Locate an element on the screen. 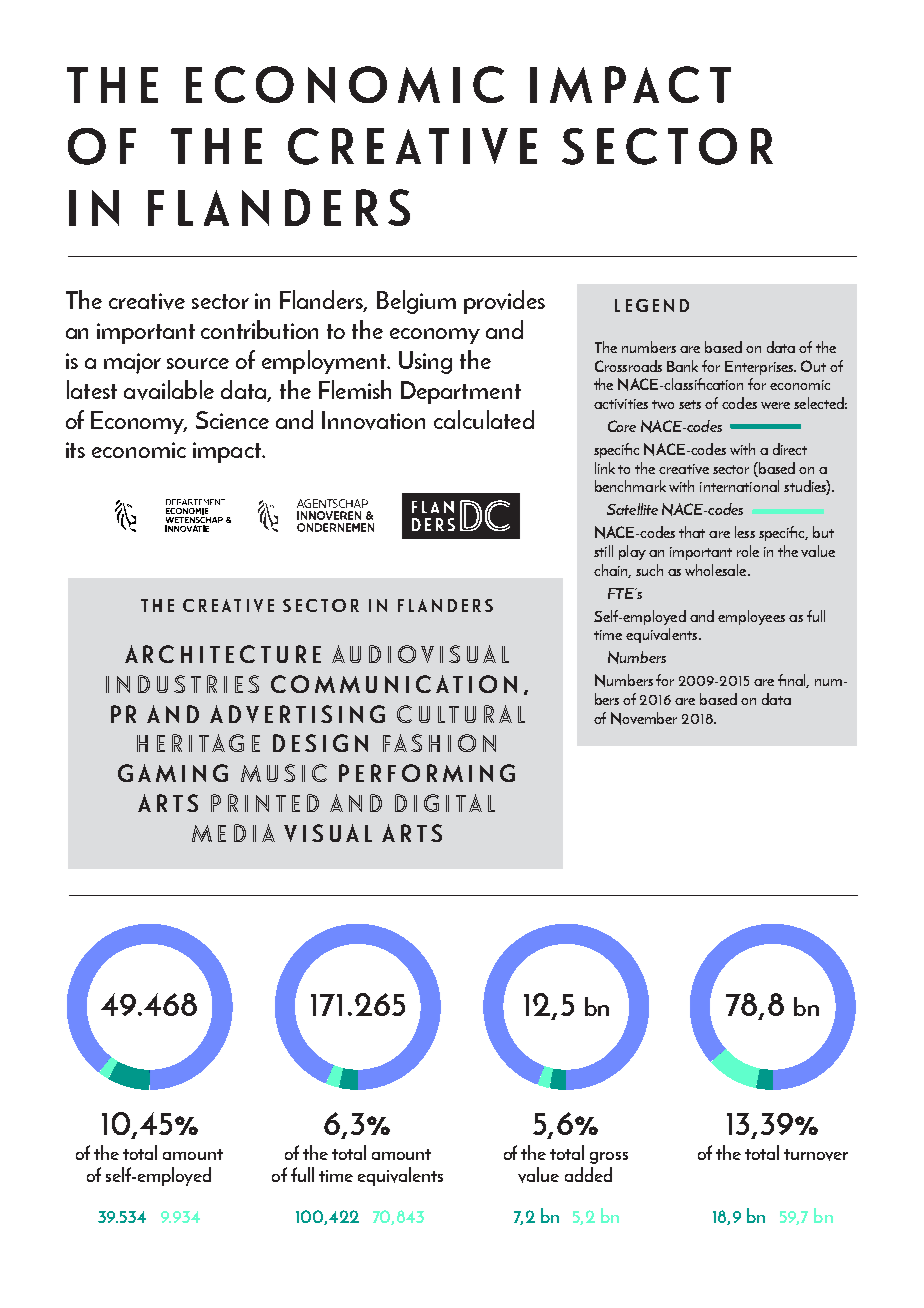 This screenshot has width=924, height=1308. Enterprises is located at coordinates (760, 368).
